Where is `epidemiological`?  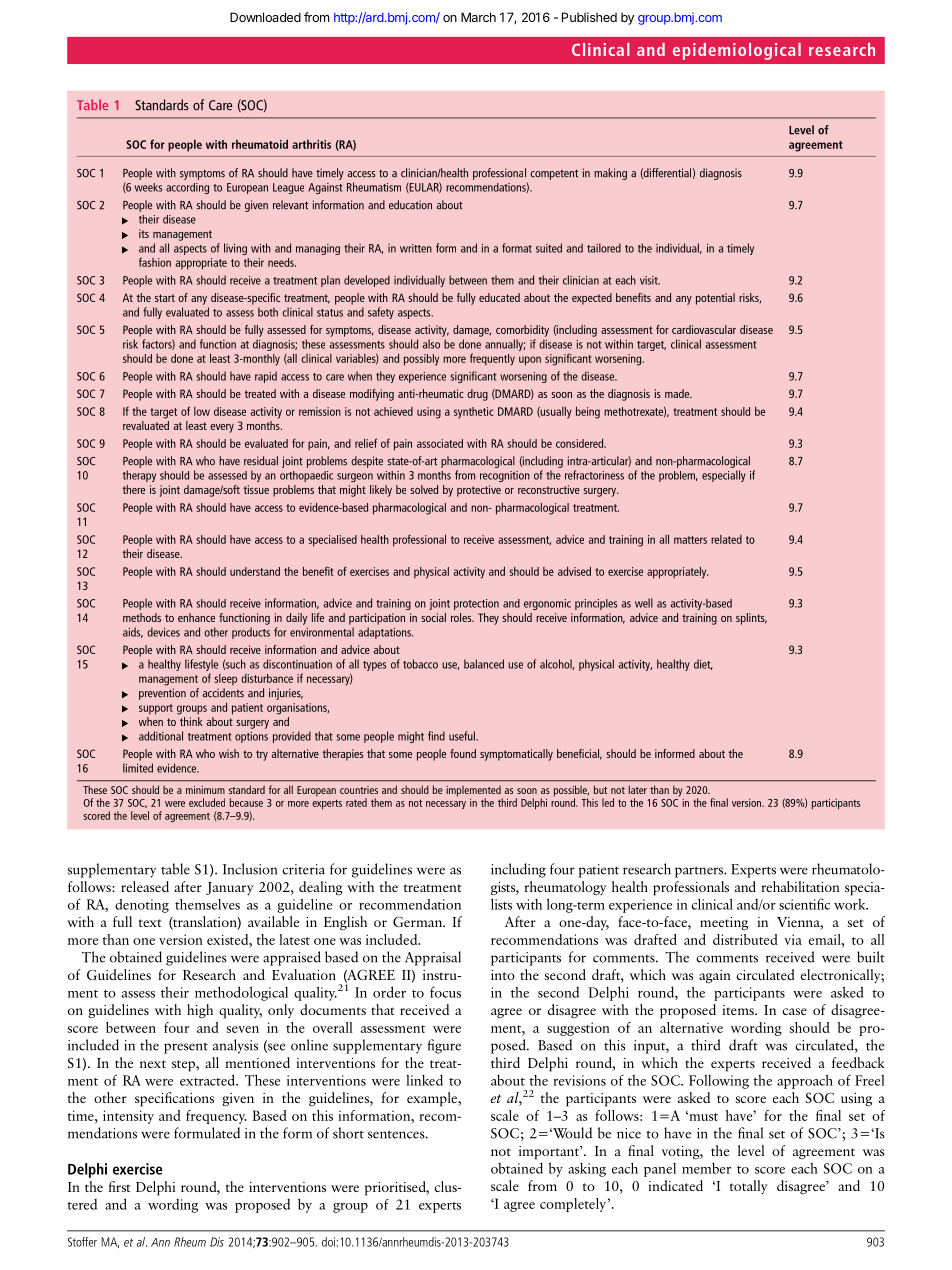 epidemiological is located at coordinates (737, 51).
